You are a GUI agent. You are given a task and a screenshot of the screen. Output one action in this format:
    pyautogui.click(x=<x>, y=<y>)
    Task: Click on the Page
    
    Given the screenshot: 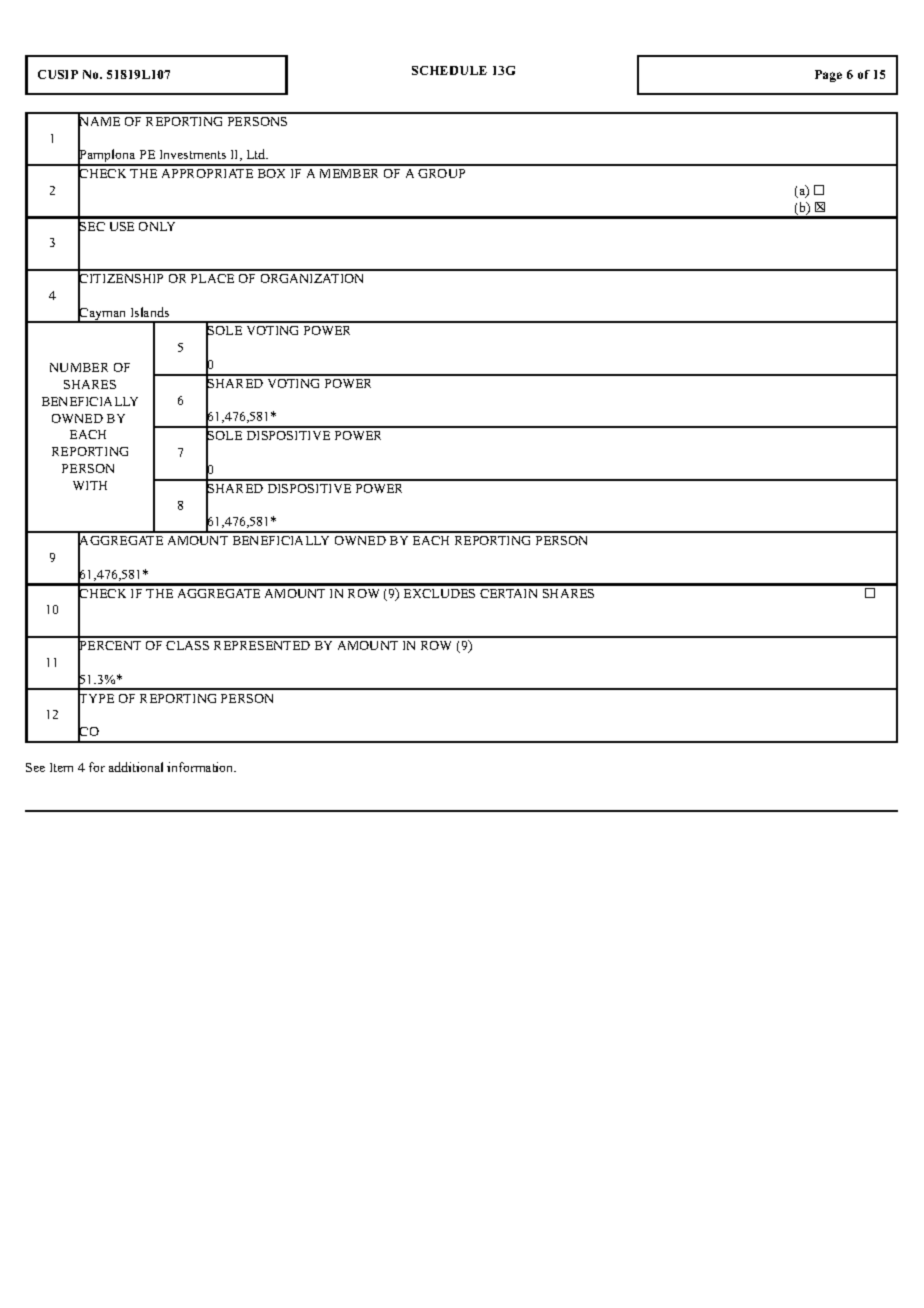 What is the action you would take?
    pyautogui.click(x=828, y=76)
